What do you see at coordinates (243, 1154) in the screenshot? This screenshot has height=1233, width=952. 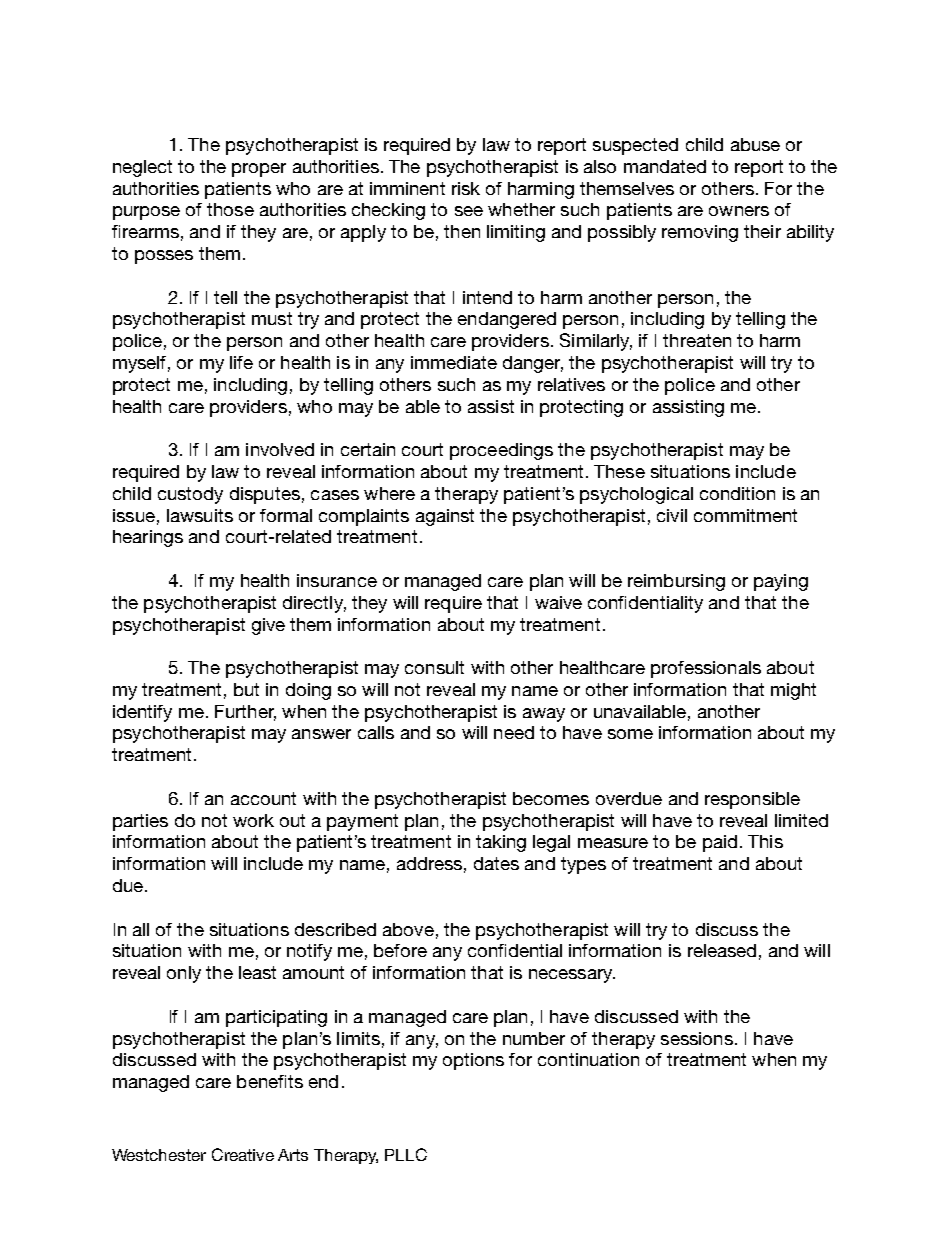 I see `Creative` at bounding box center [243, 1154].
